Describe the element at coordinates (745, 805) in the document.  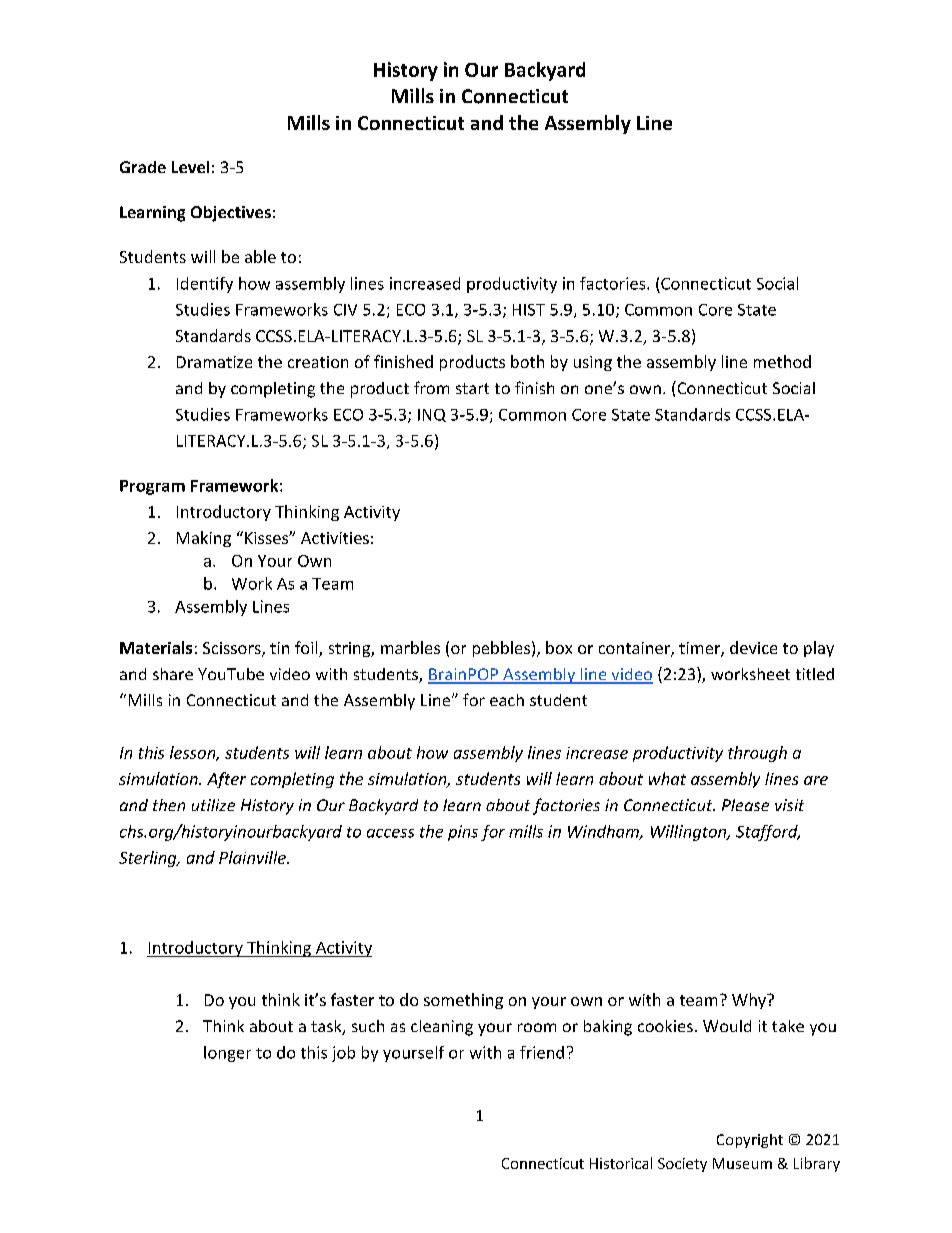
I see `Please` at that location.
